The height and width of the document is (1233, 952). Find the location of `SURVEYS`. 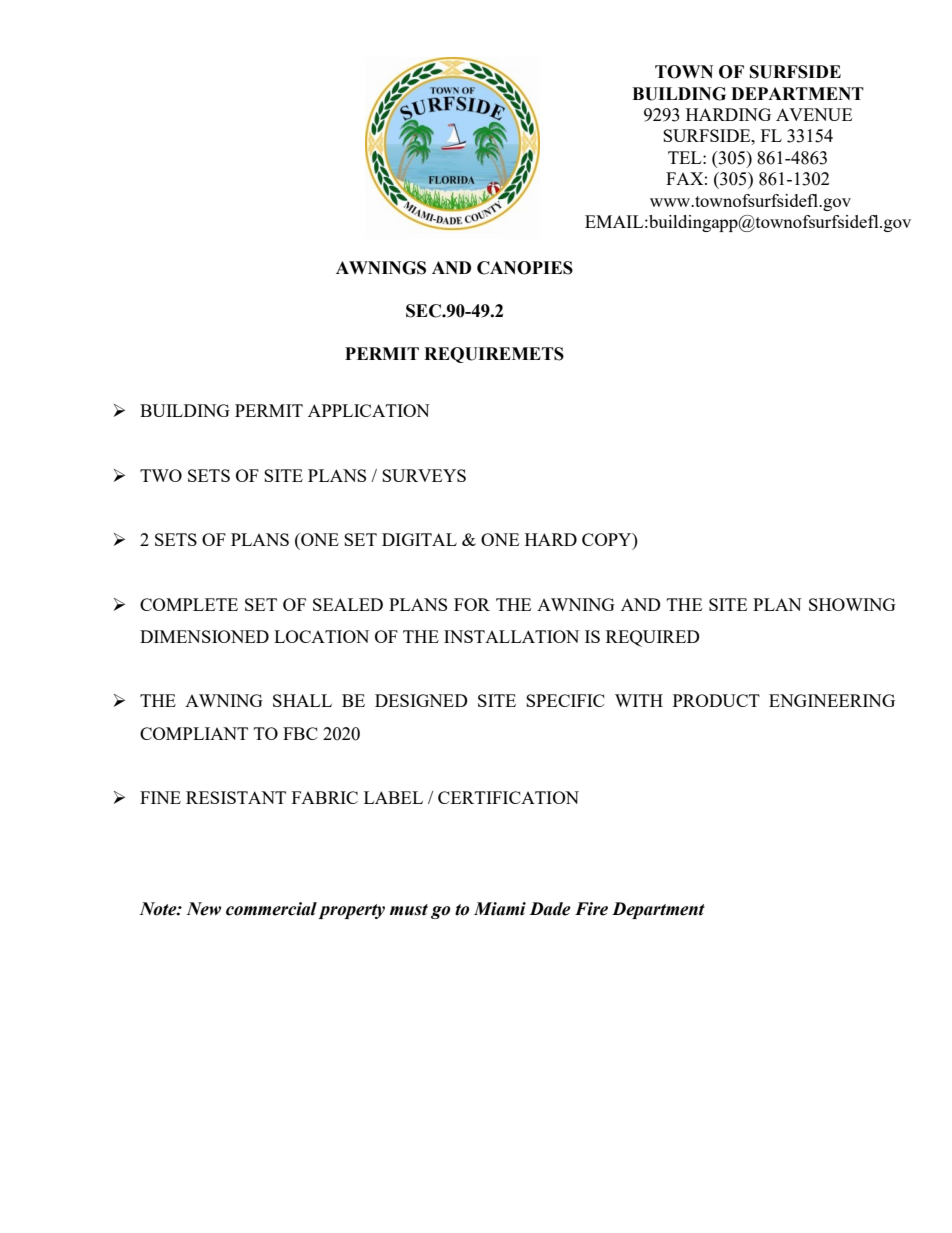

SURVEYS is located at coordinates (424, 475).
